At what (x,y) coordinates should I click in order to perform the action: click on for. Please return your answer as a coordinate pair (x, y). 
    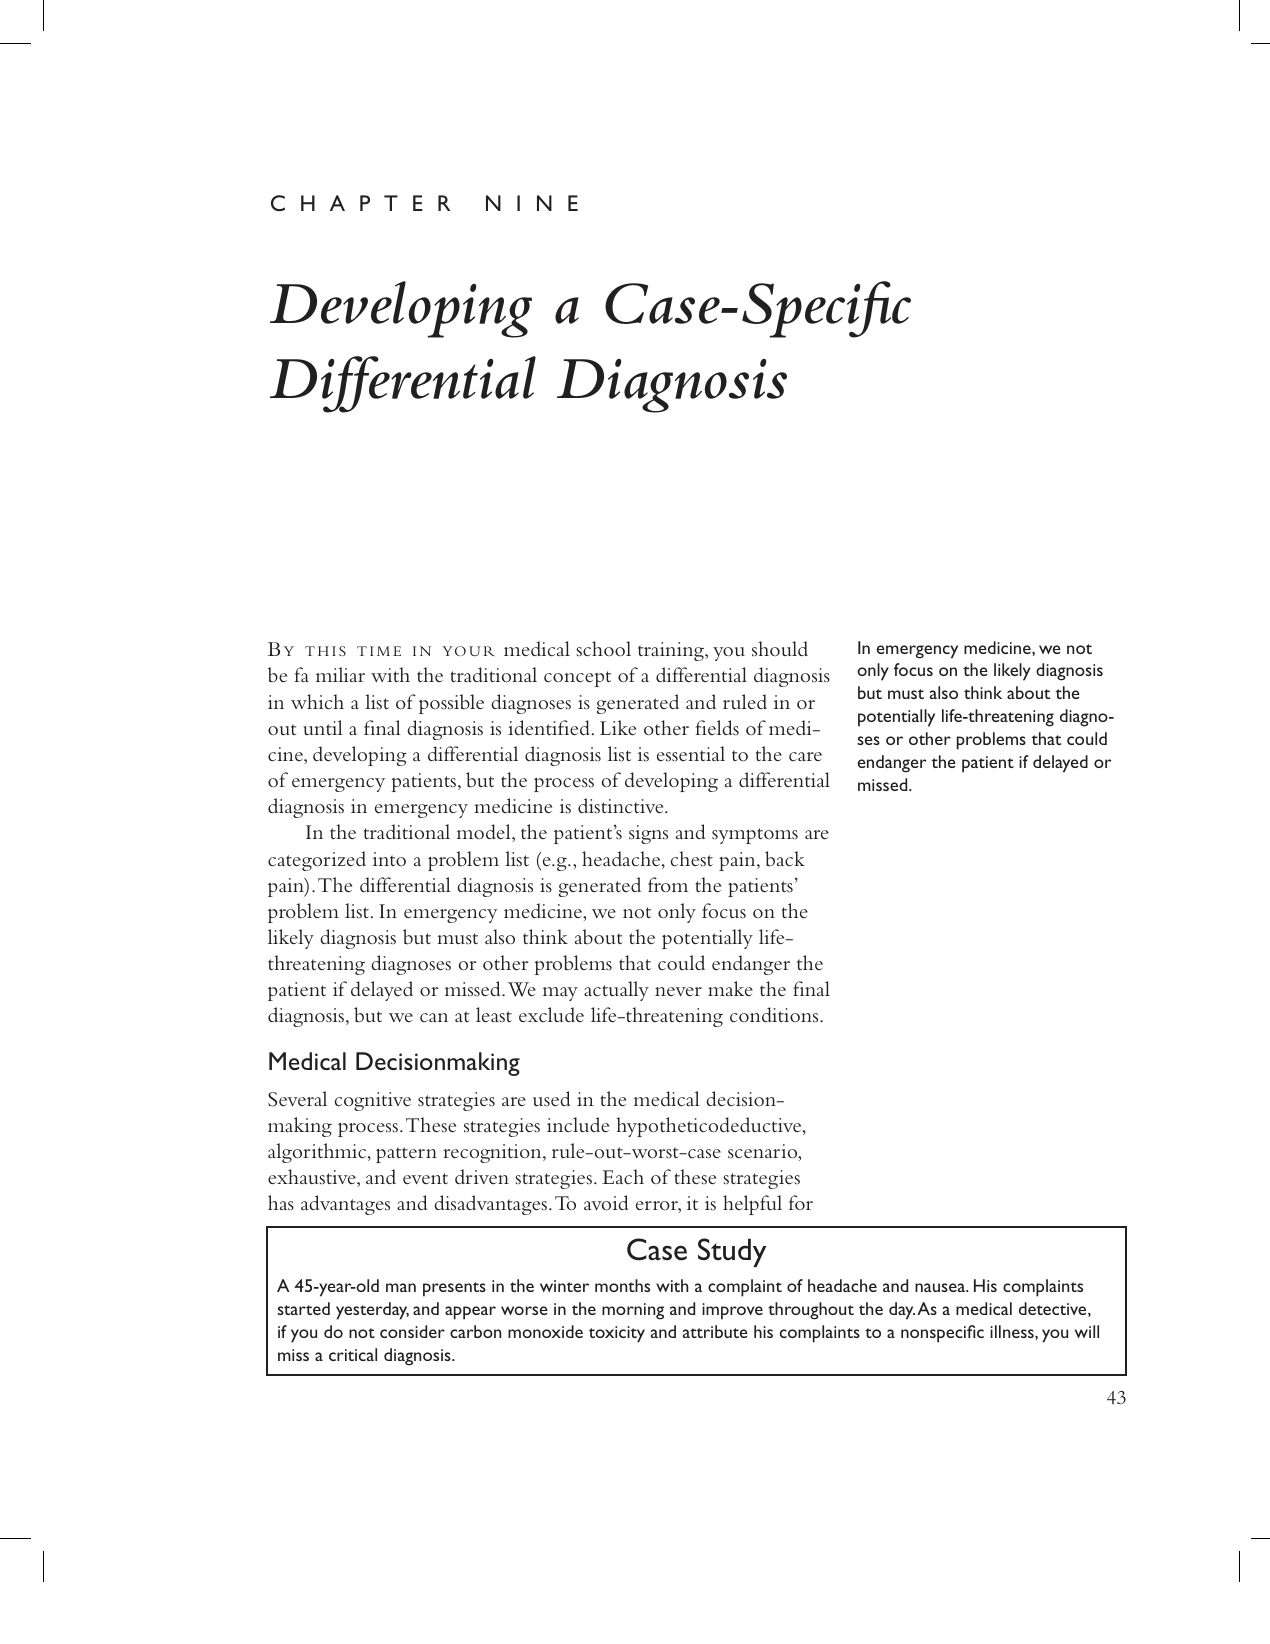
    Looking at the image, I should click on (801, 1202).
